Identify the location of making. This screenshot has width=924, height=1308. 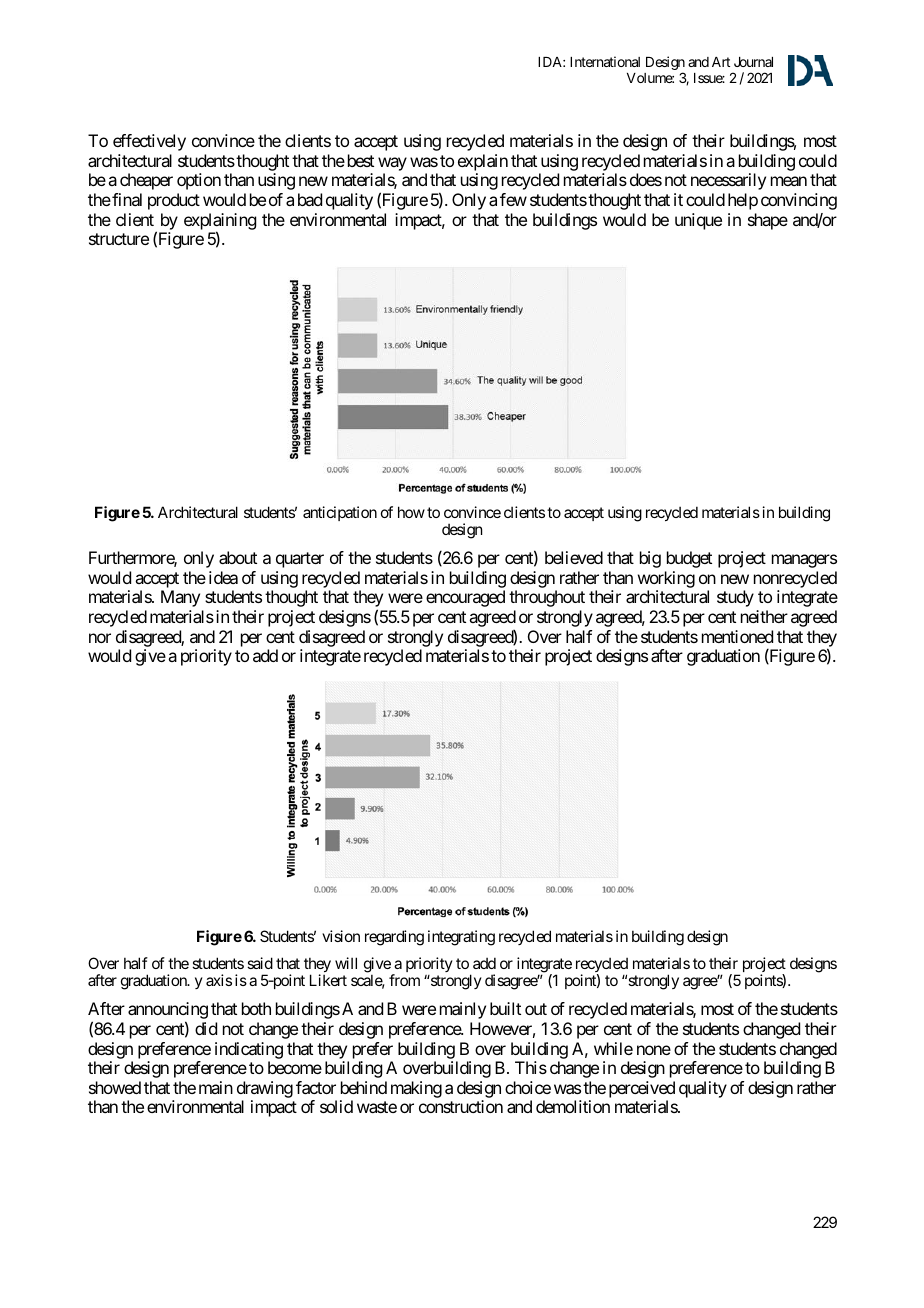
(416, 1089).
